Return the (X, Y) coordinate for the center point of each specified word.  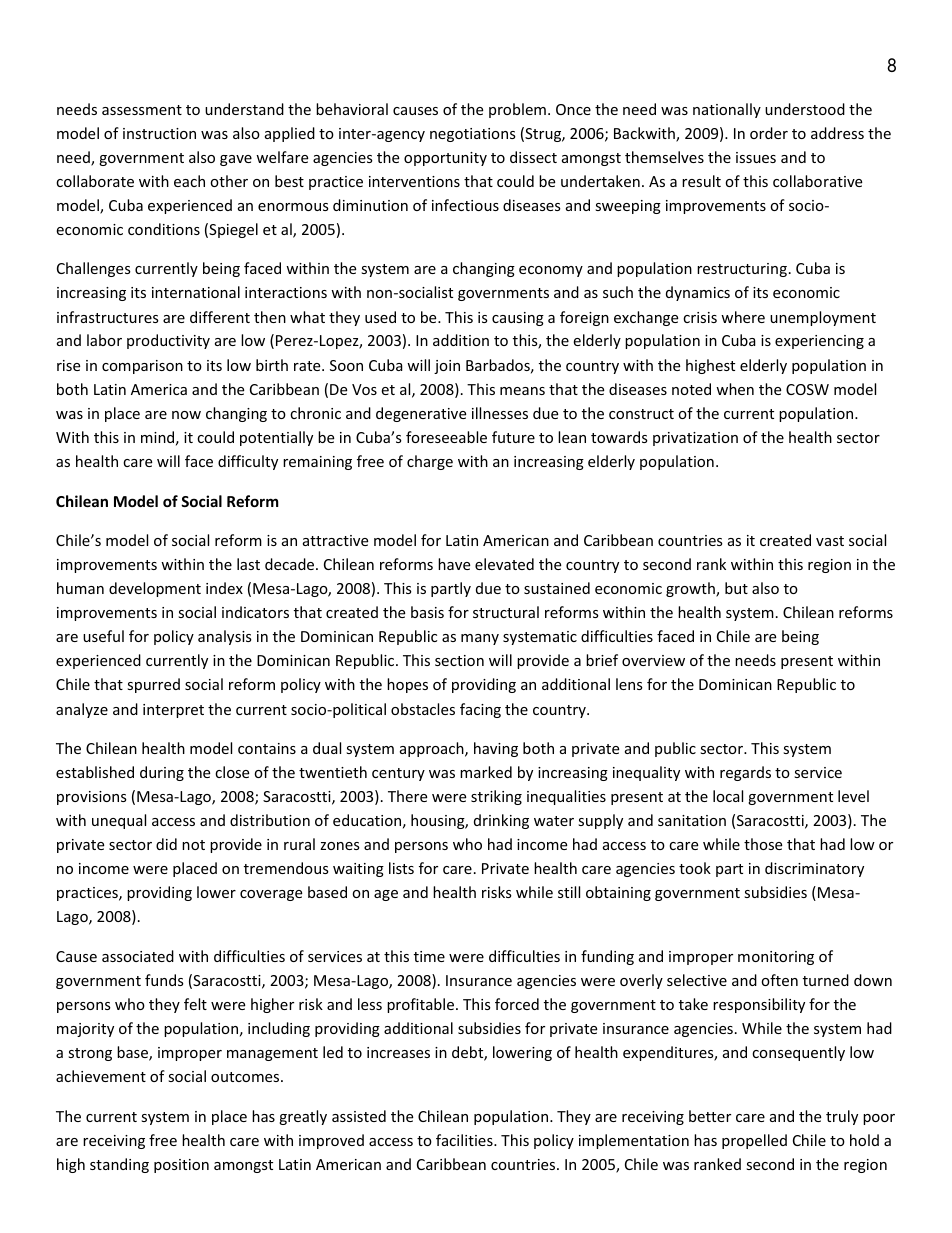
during (162, 773)
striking (496, 797)
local (728, 796)
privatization (695, 439)
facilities (465, 1140)
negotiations (473, 135)
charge (430, 462)
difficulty (248, 462)
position (181, 1166)
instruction (159, 133)
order (769, 133)
